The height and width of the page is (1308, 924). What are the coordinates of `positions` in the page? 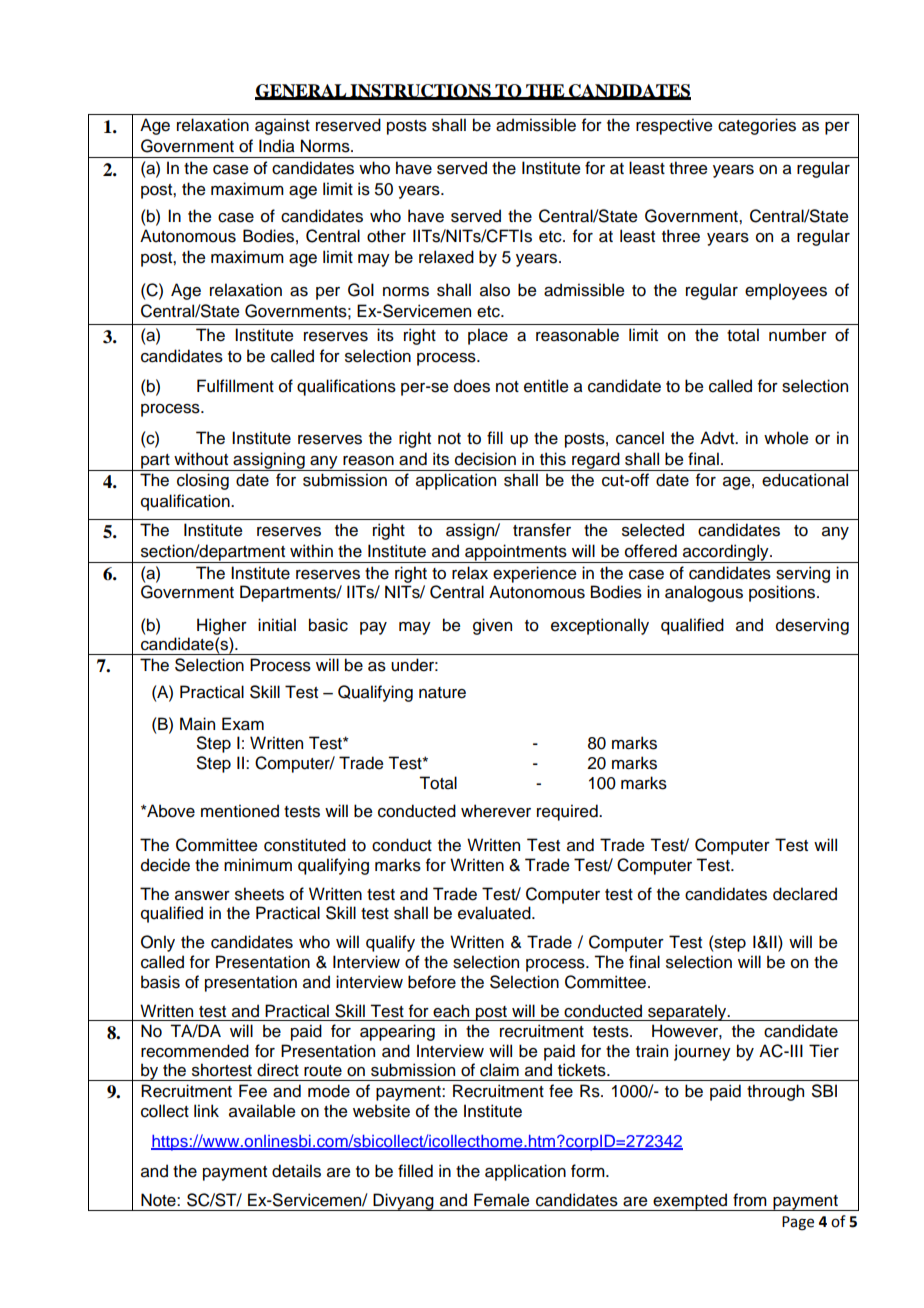 It's located at (783, 593).
